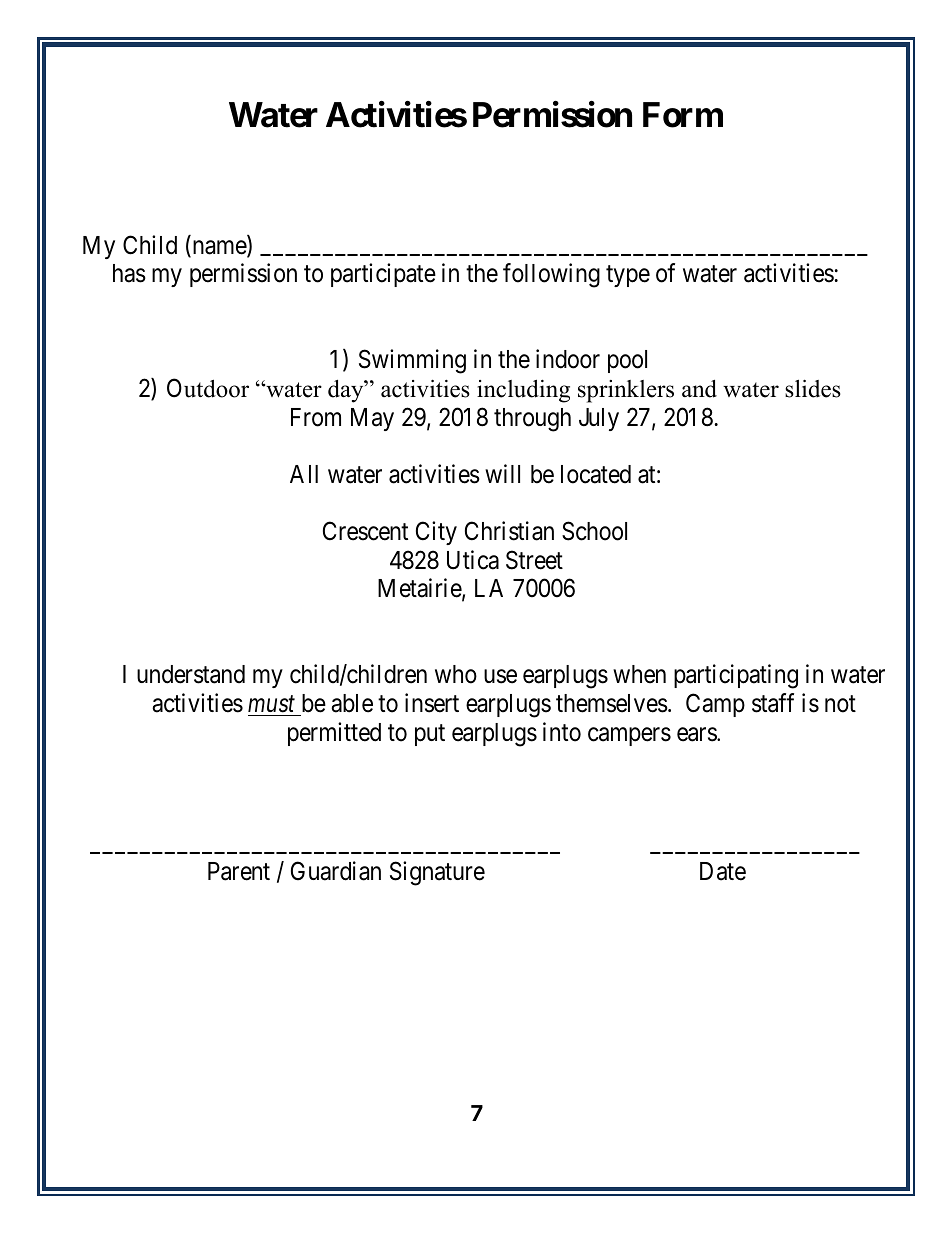 Image resolution: width=952 pixels, height=1233 pixels. I want to click on through, so click(532, 420).
